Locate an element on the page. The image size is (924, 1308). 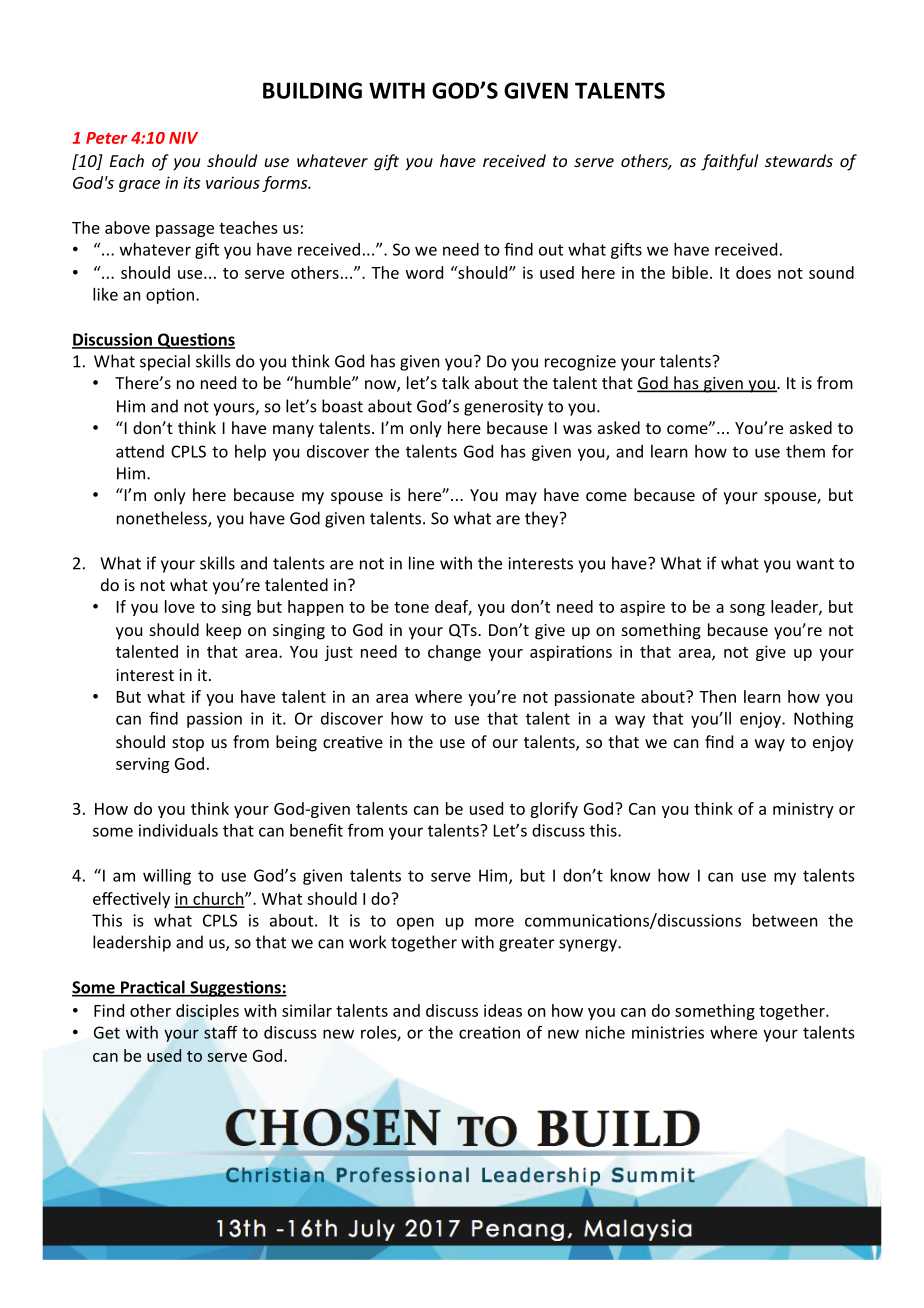
change is located at coordinates (454, 653).
